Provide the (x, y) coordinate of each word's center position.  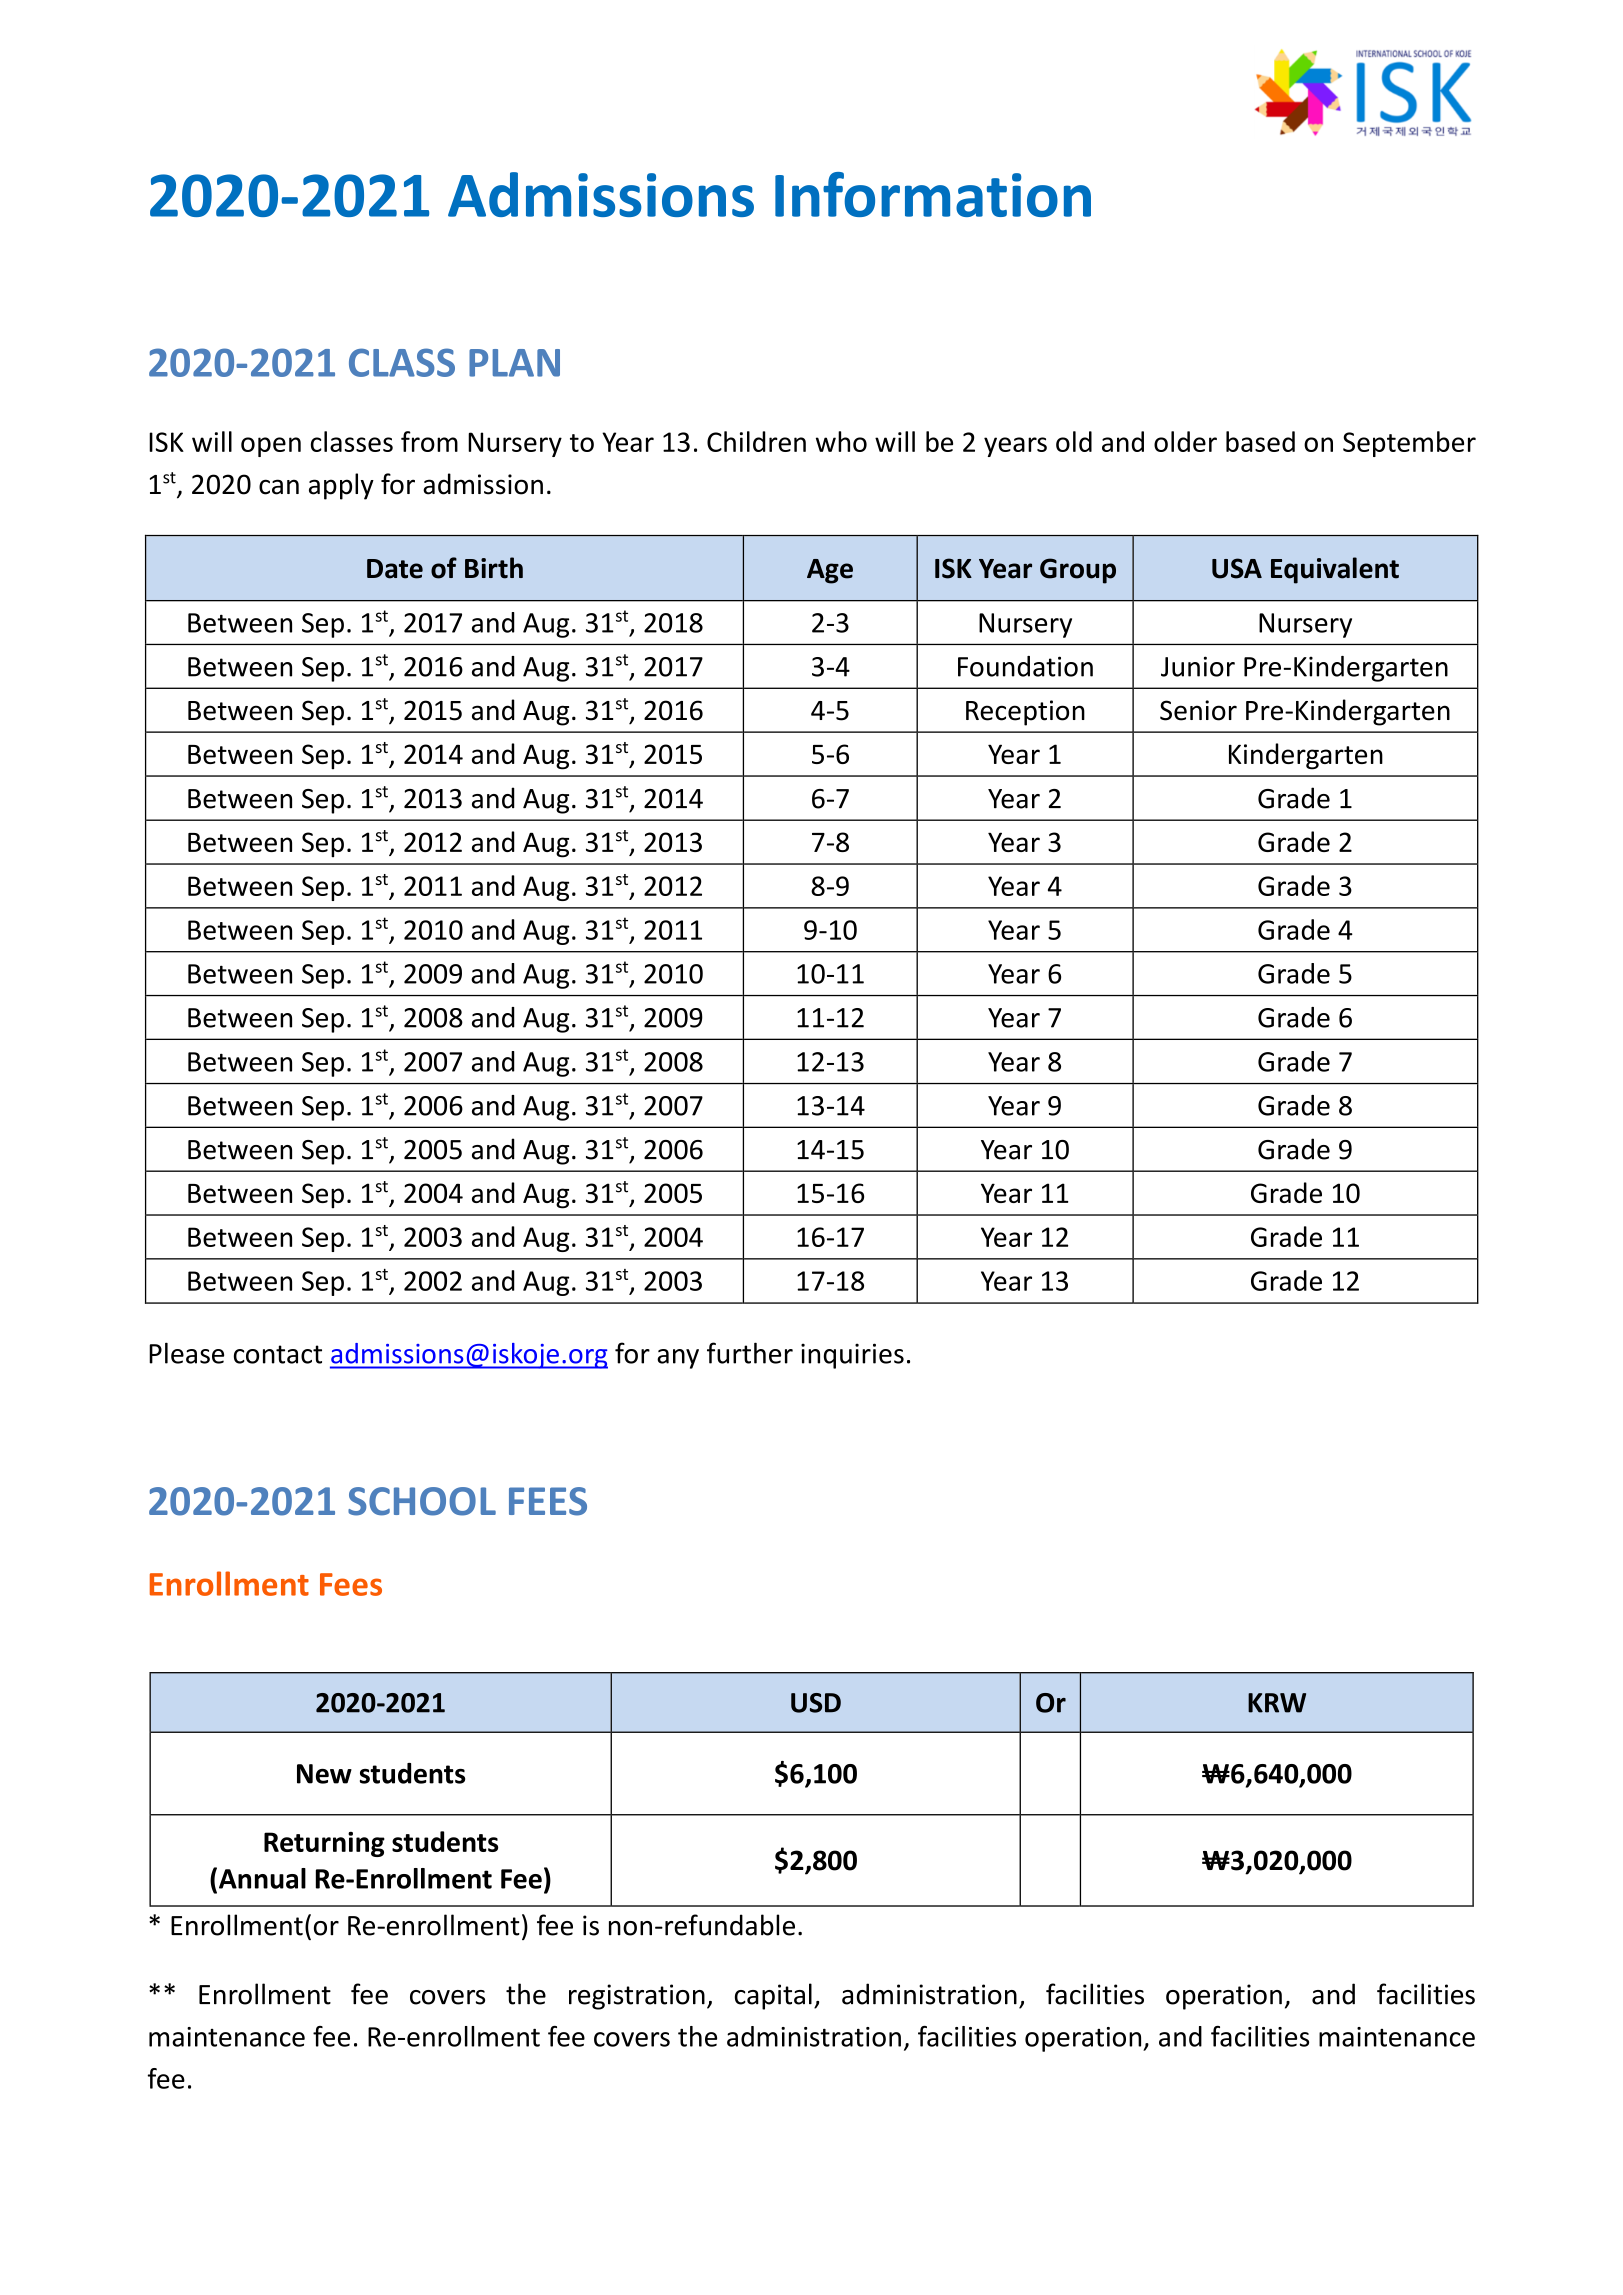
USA (1237, 568)
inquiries (852, 1356)
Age (830, 571)
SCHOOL (422, 1501)
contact (278, 1354)
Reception (1025, 713)
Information (933, 194)
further (750, 1353)
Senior (1198, 710)
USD (816, 1703)
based (1260, 441)
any (678, 1359)
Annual (261, 1878)
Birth (494, 568)
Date (395, 569)
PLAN (514, 363)
